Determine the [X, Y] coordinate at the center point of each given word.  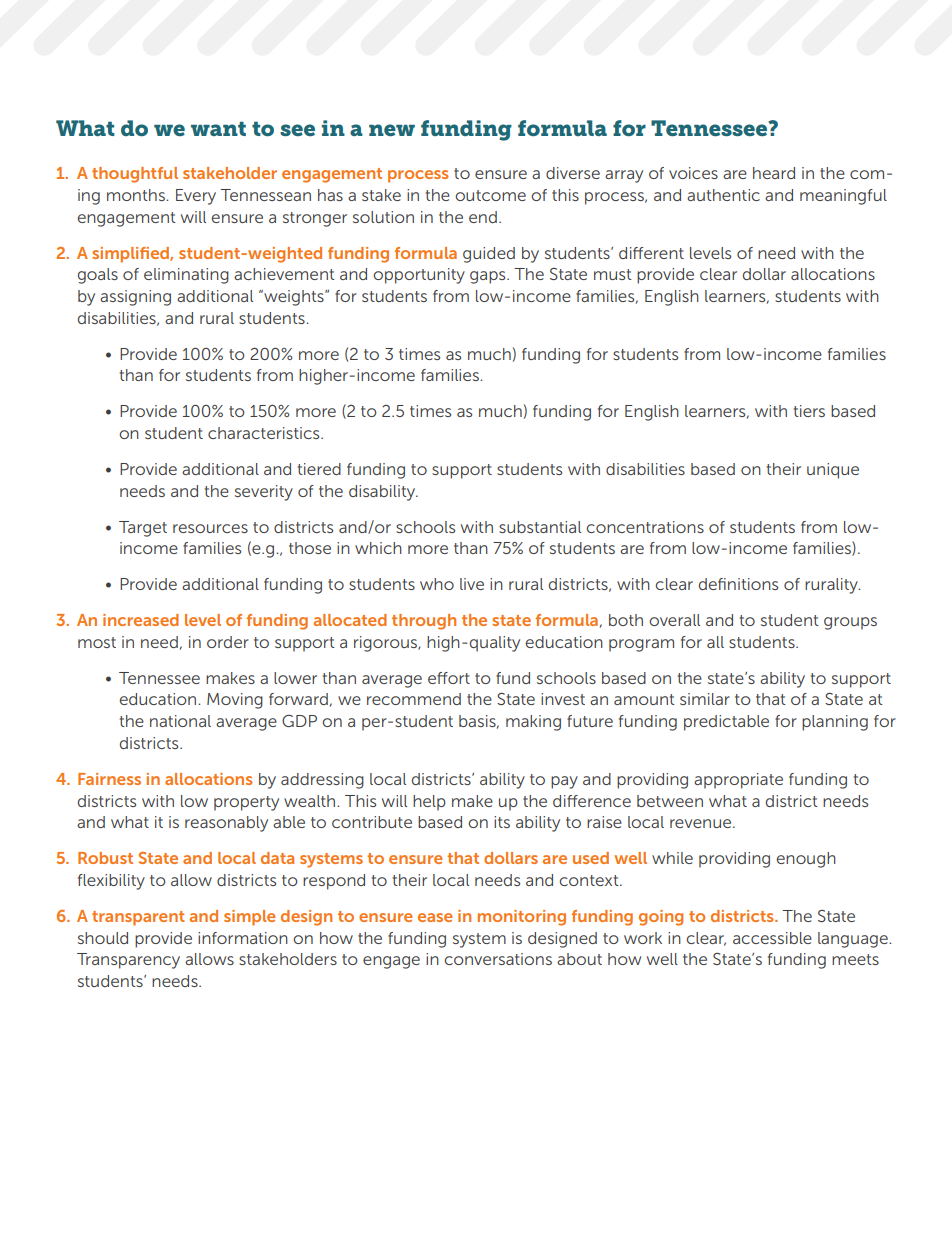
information [243, 938]
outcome [490, 195]
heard [774, 173]
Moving [235, 701]
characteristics [265, 433]
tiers [809, 411]
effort [449, 678]
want [218, 128]
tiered [319, 469]
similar [705, 699]
